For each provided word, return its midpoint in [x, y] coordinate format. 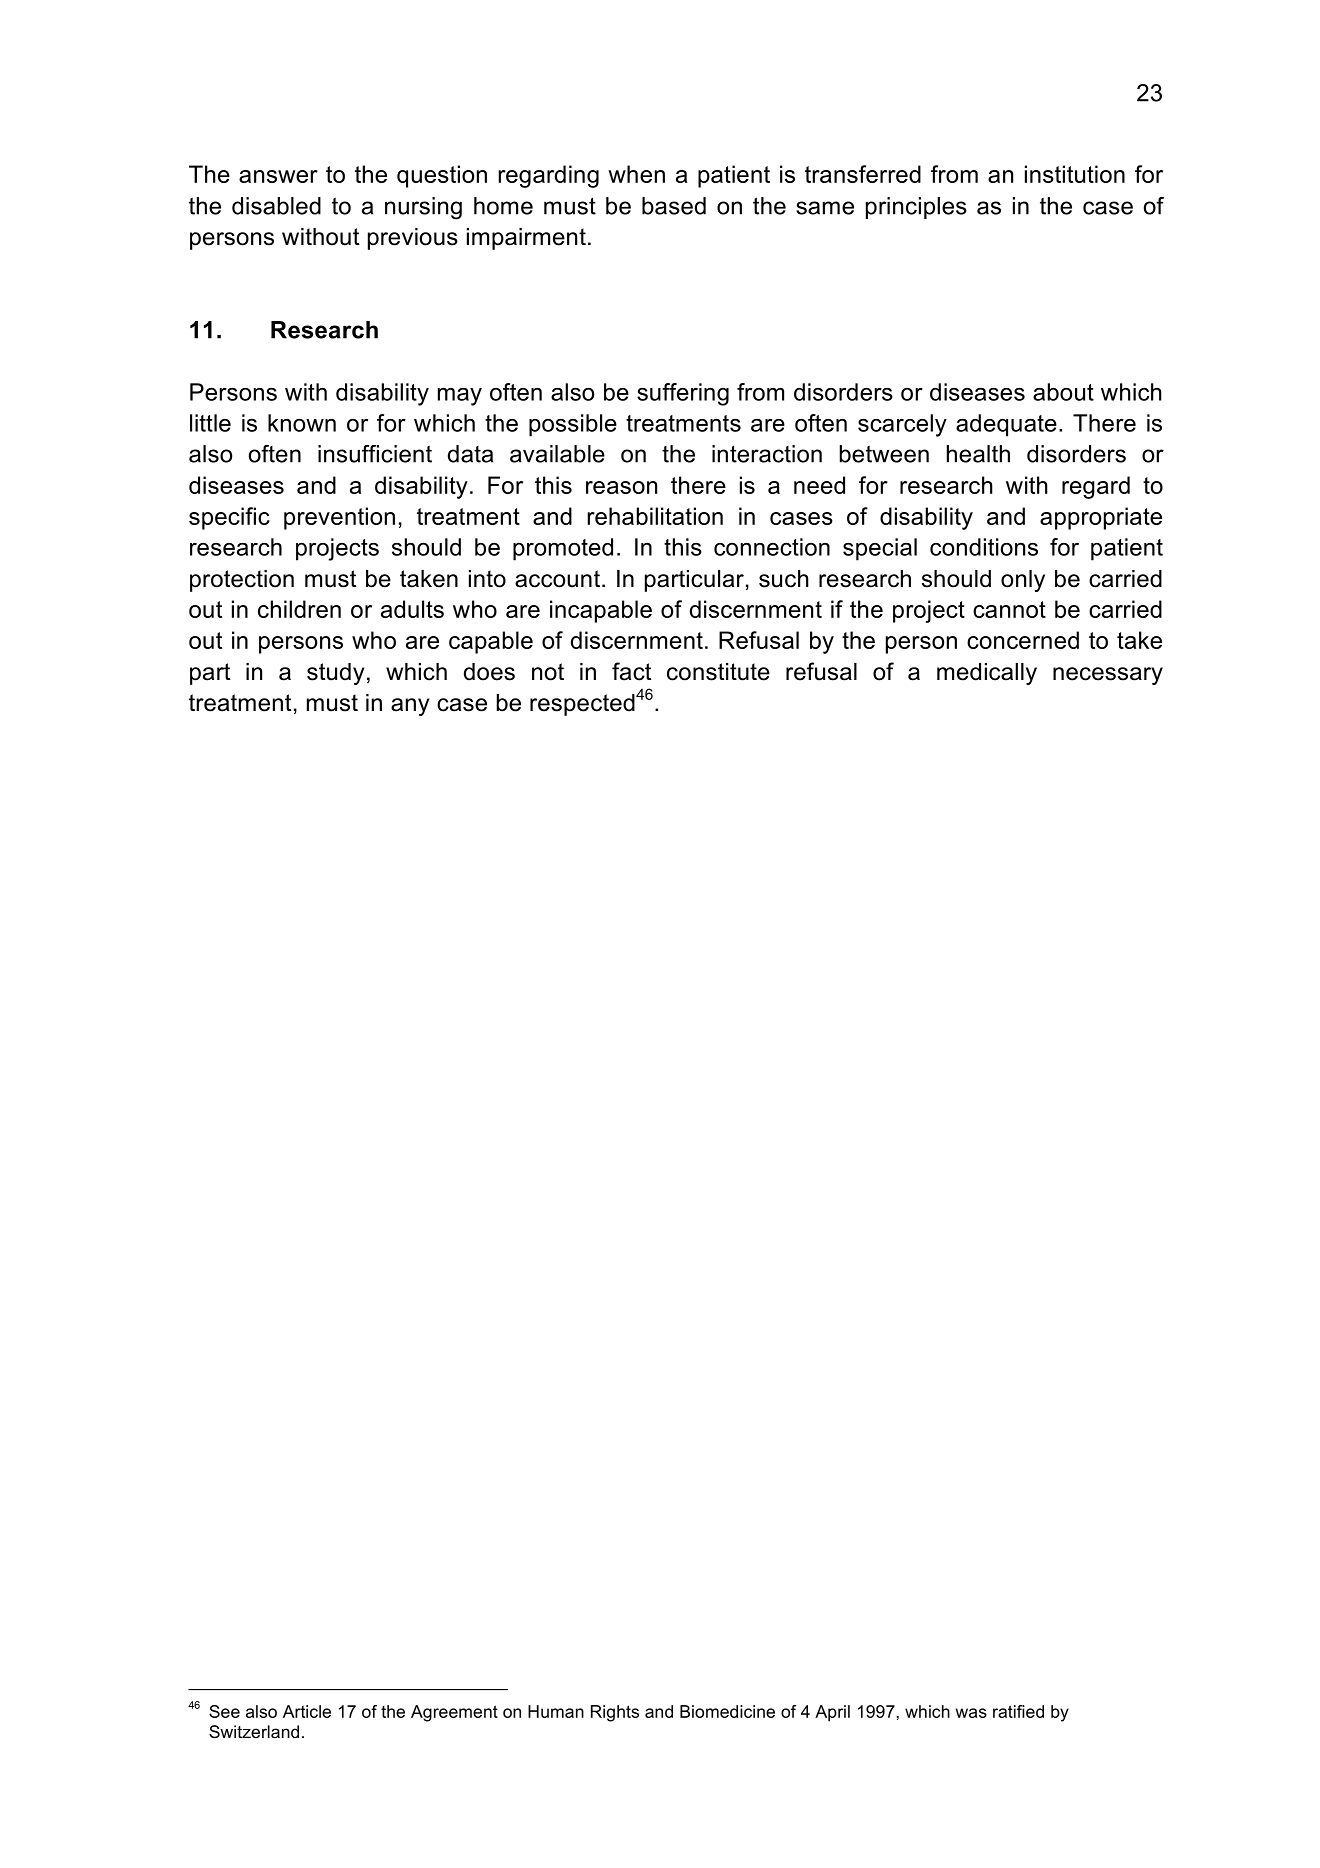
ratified [1018, 1711]
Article [307, 1711]
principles [916, 208]
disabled [276, 206]
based [674, 206]
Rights [615, 1713]
